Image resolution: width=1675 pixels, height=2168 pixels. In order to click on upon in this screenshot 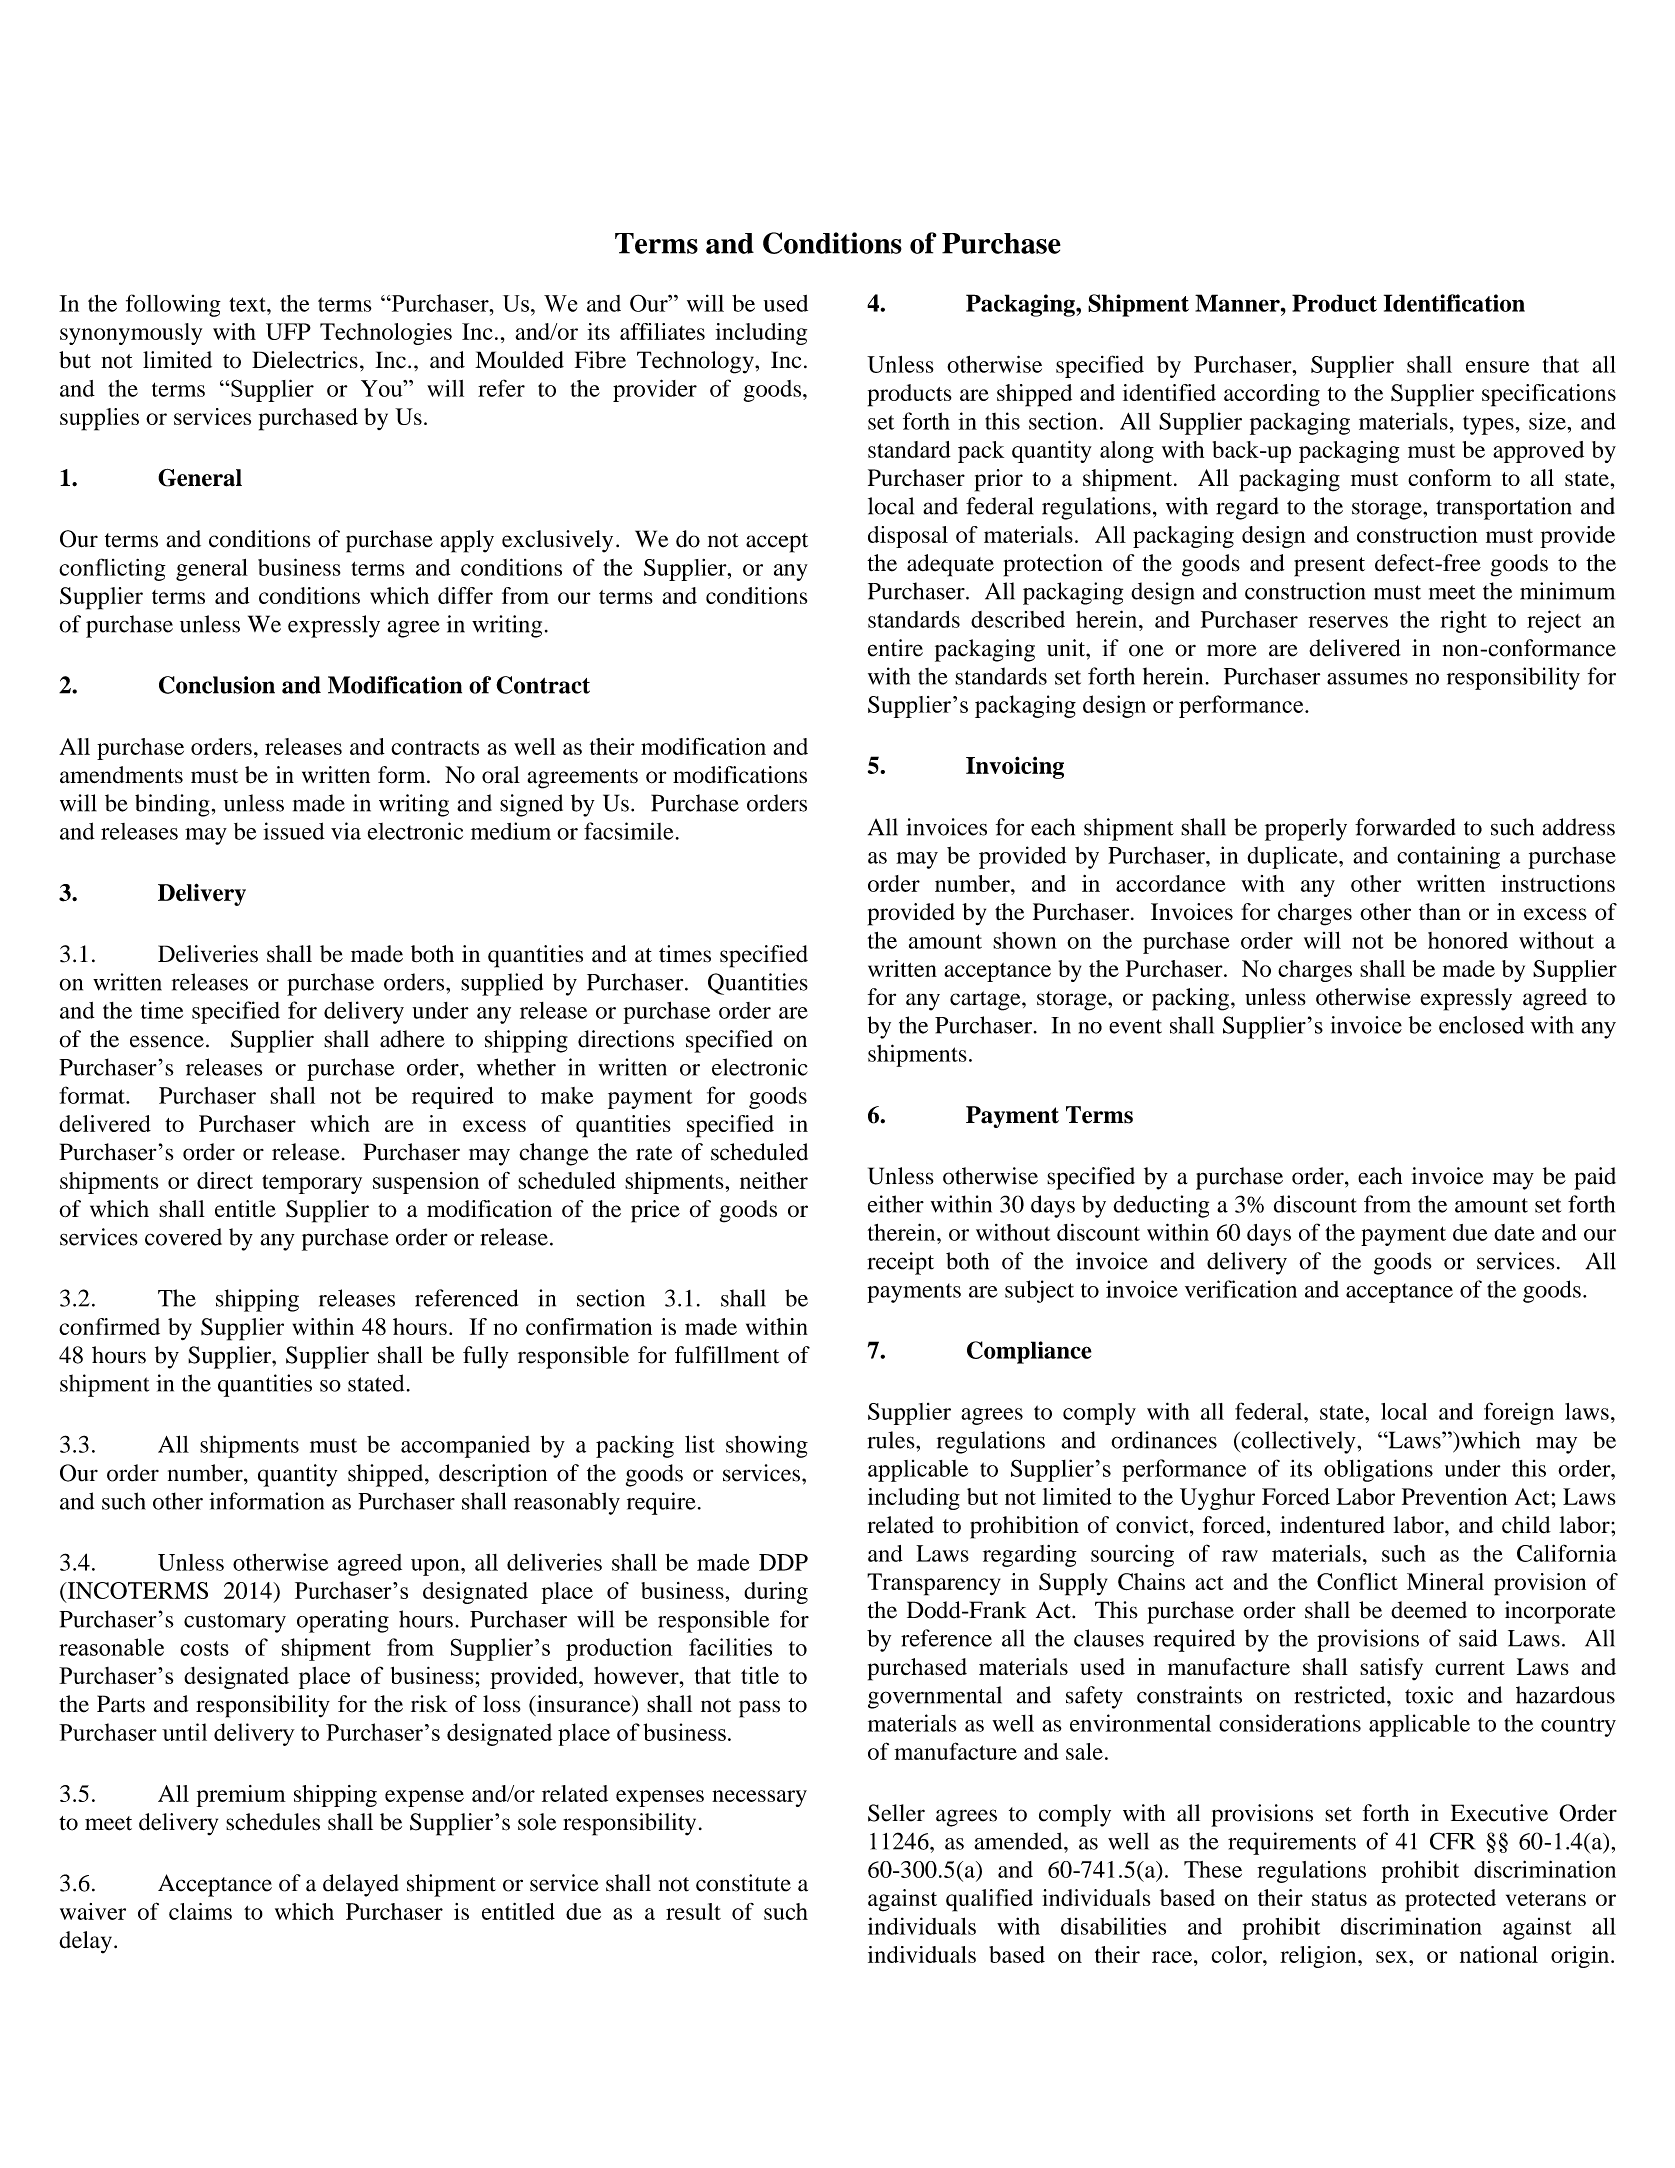, I will do `click(436, 1567)`.
